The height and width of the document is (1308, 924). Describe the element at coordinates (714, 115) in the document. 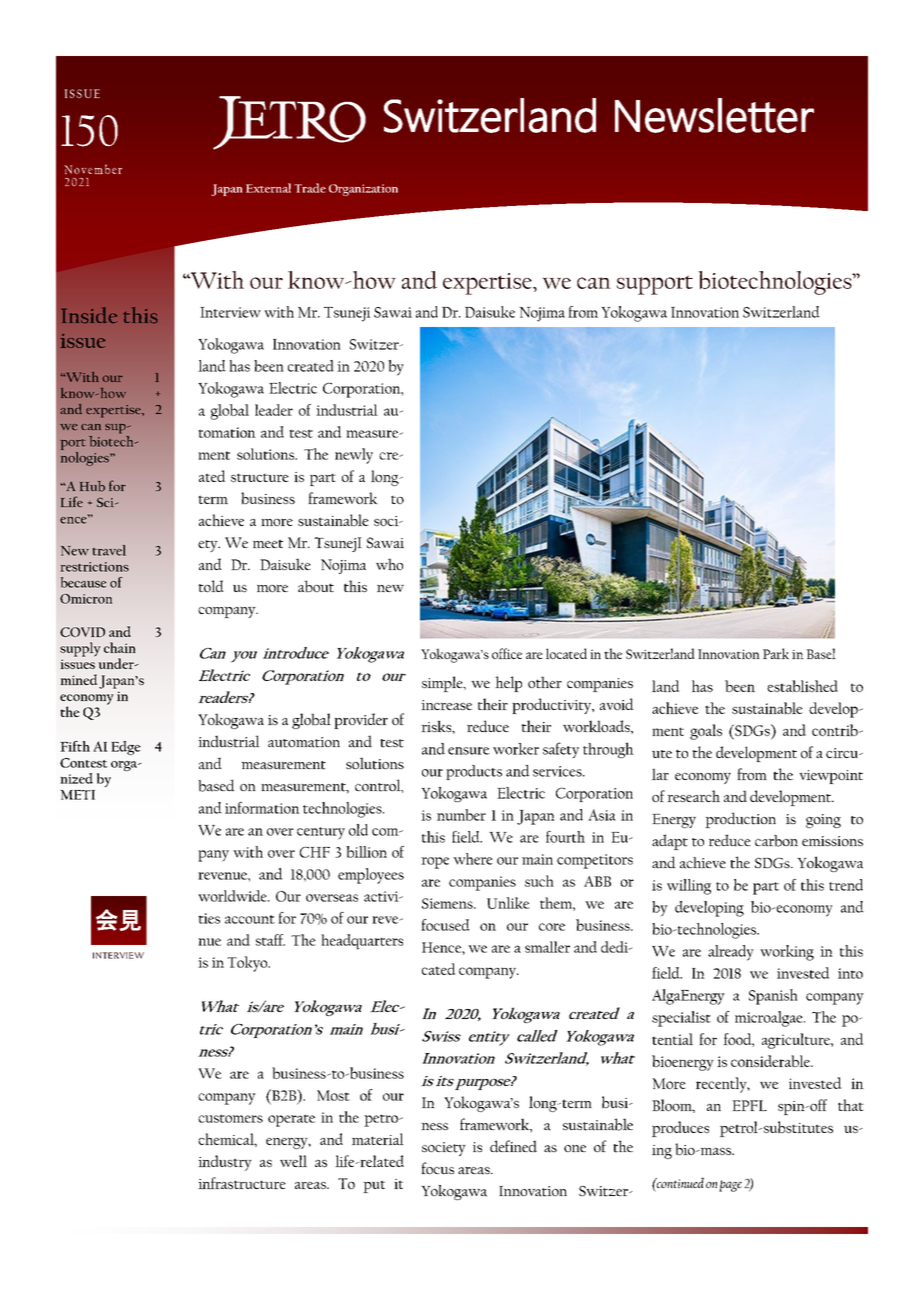

I see `Newsletter` at that location.
